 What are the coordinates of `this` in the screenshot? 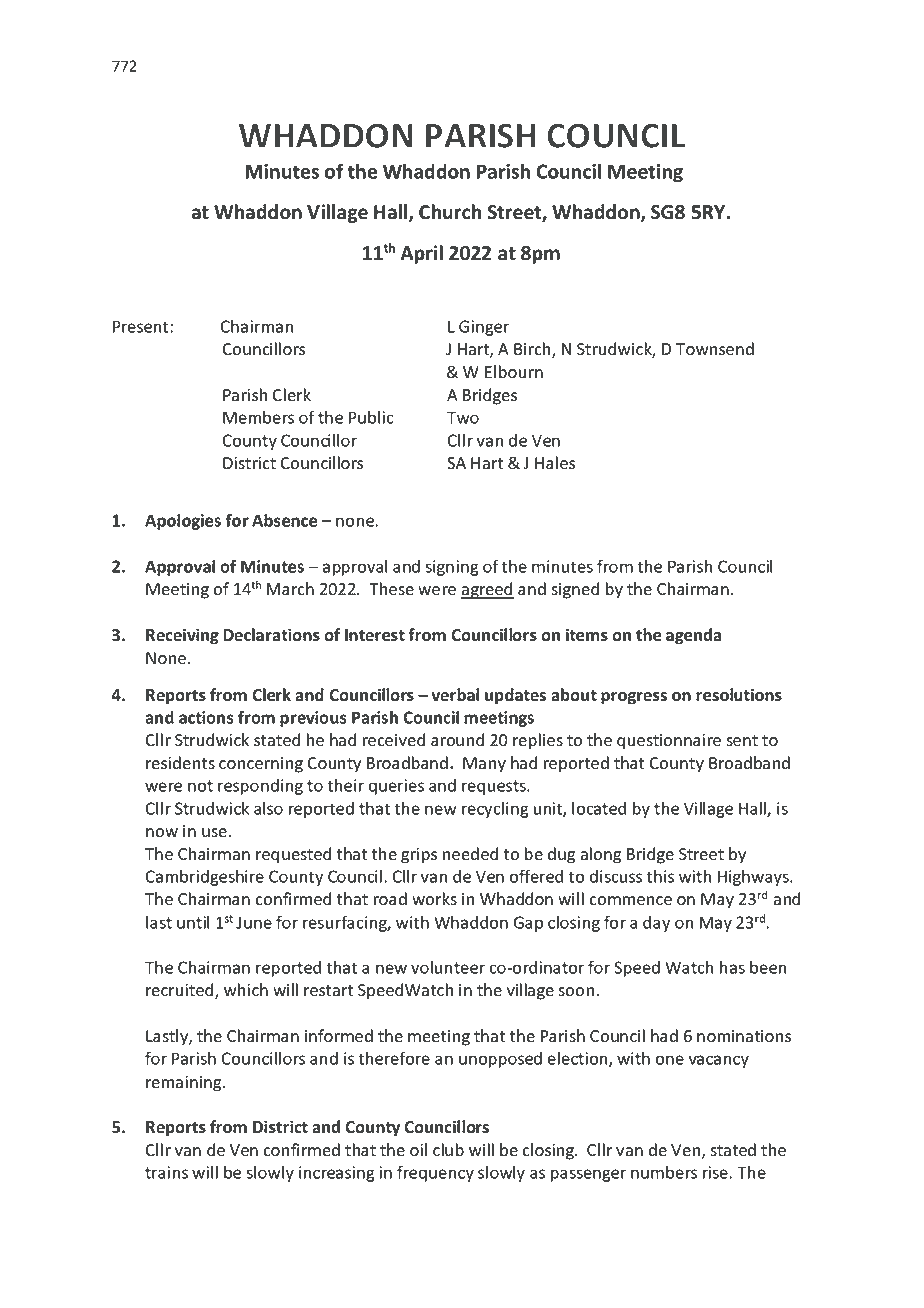 It's located at (660, 876).
